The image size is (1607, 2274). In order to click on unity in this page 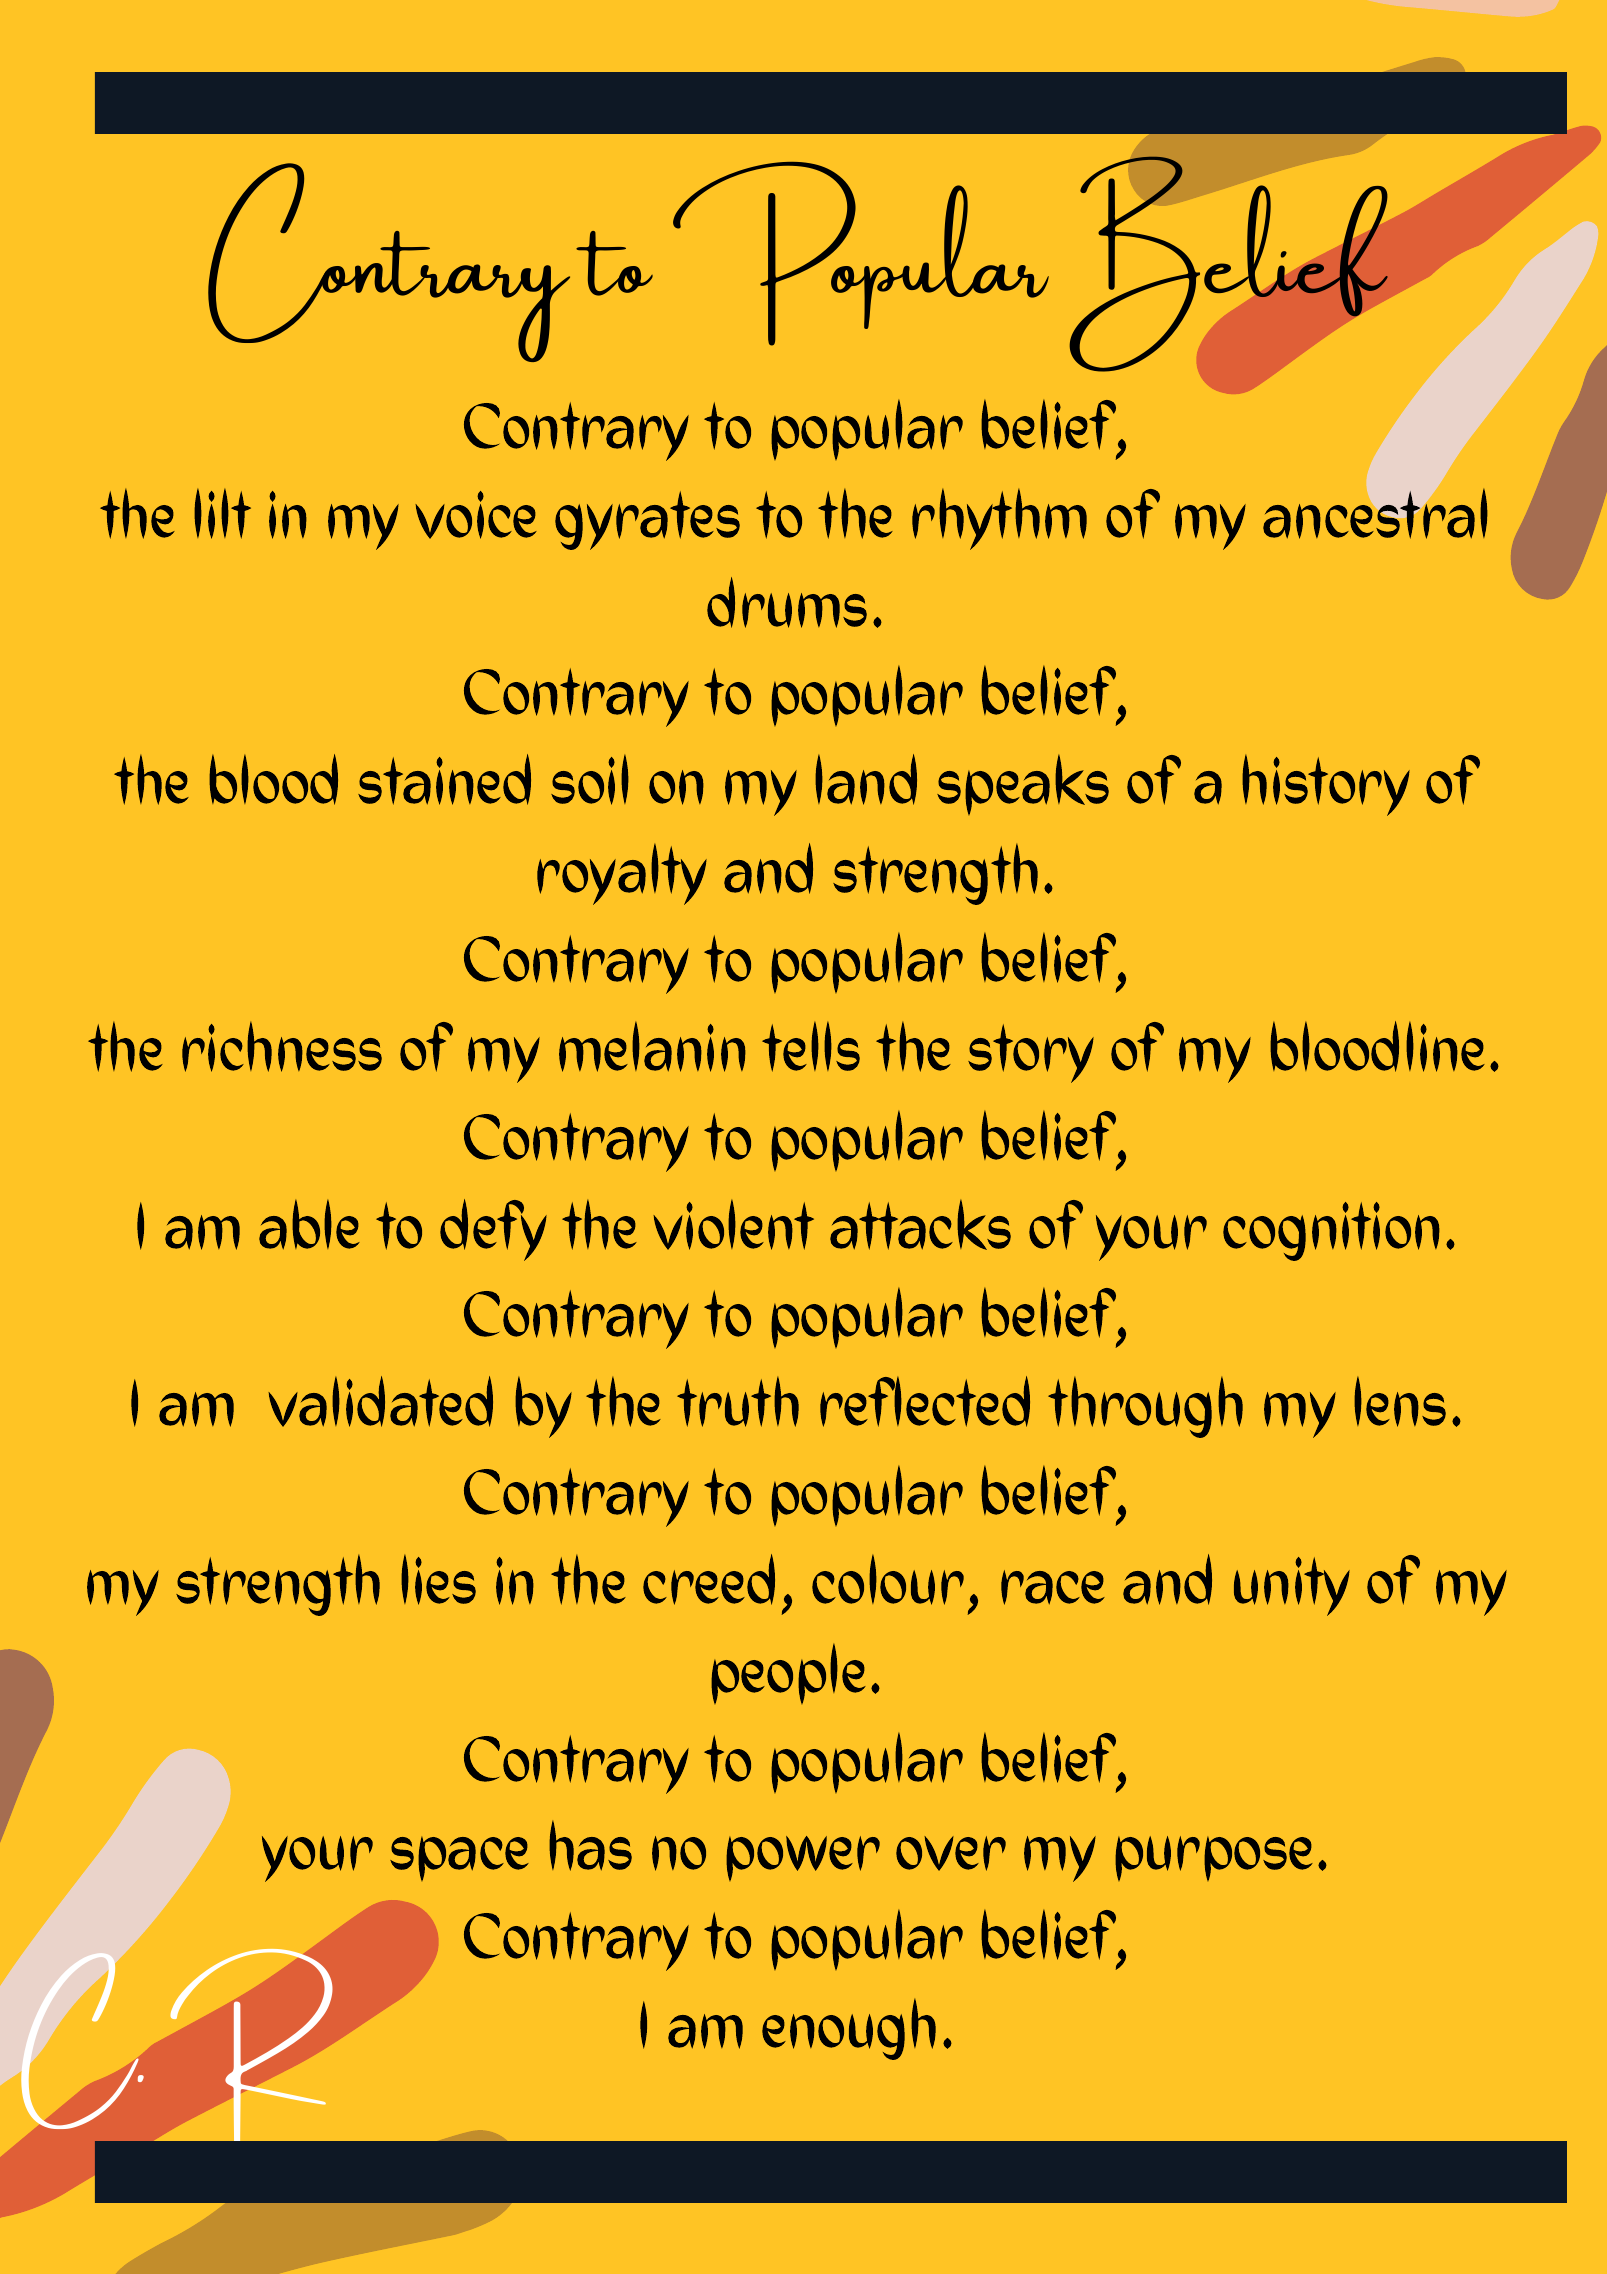, I will do `click(1292, 1586)`.
